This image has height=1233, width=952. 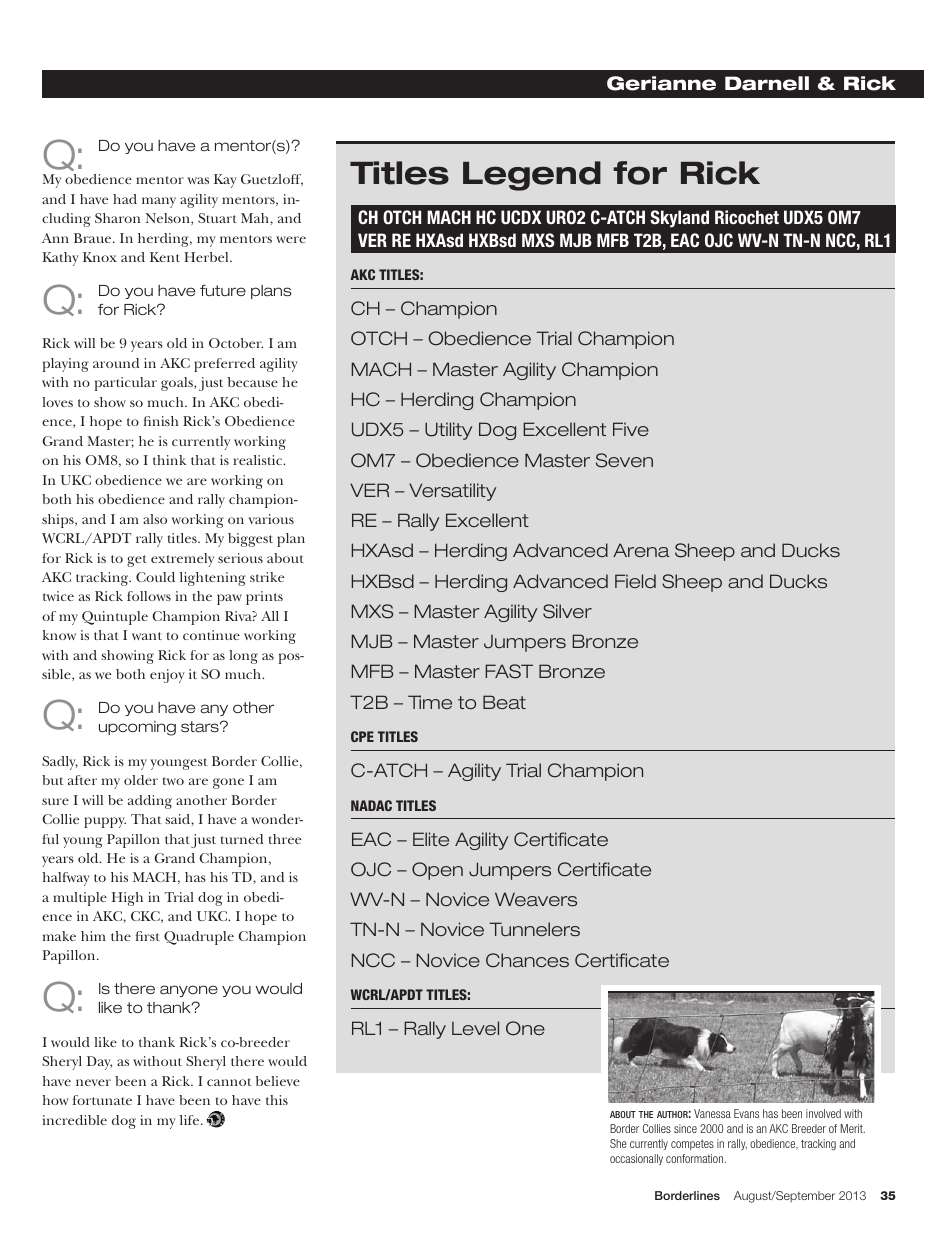 What do you see at coordinates (509, 671) in the image?
I see `FAST` at bounding box center [509, 671].
